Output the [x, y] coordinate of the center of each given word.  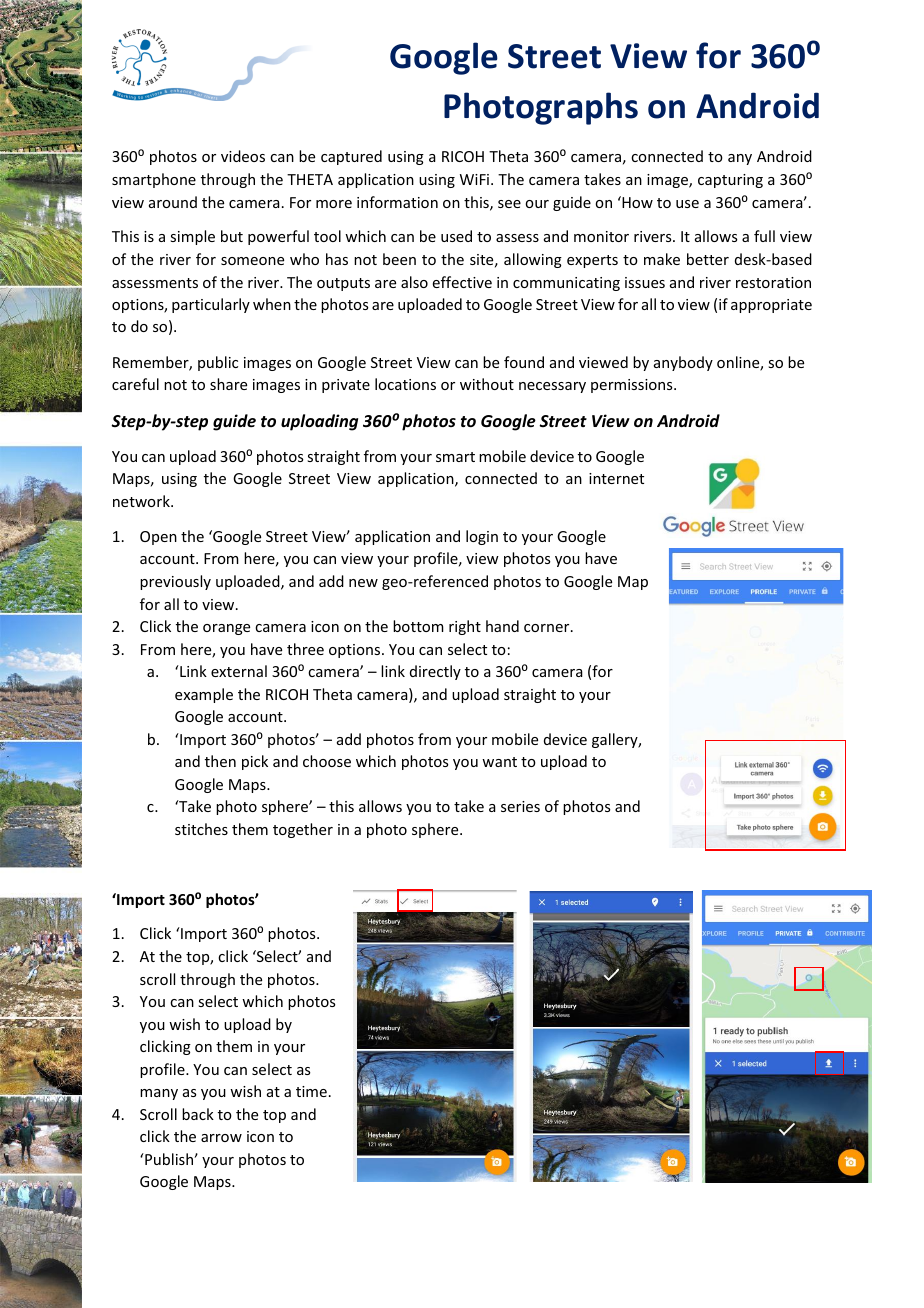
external [239, 671]
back [198, 1114]
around [173, 202]
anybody [683, 363]
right [465, 627]
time [311, 1091]
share [228, 384]
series [520, 806]
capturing [730, 181]
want [499, 762]
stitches [201, 829]
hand [502, 626]
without [487, 384]
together [303, 830]
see [509, 204]
